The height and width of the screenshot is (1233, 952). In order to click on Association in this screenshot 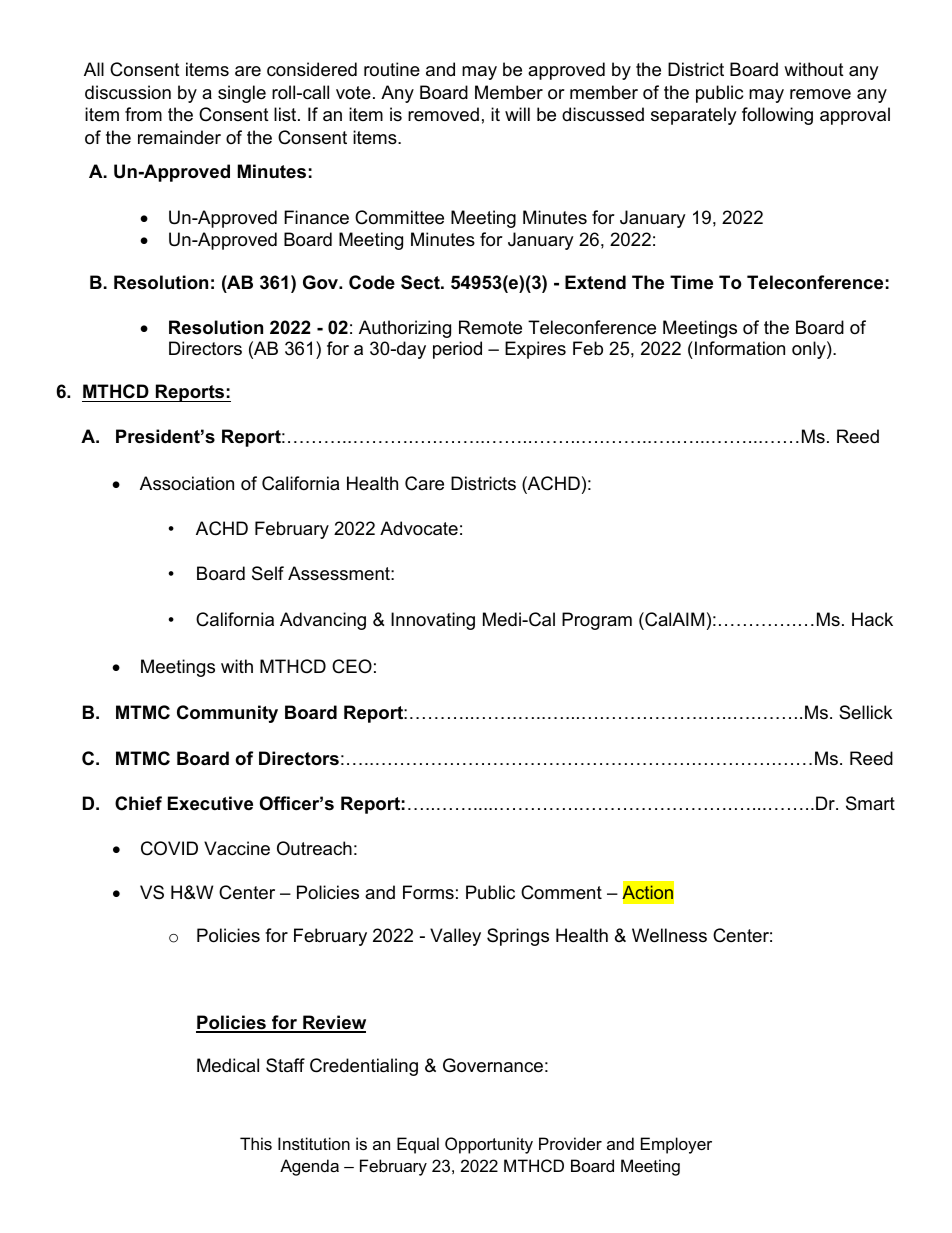, I will do `click(187, 483)`.
